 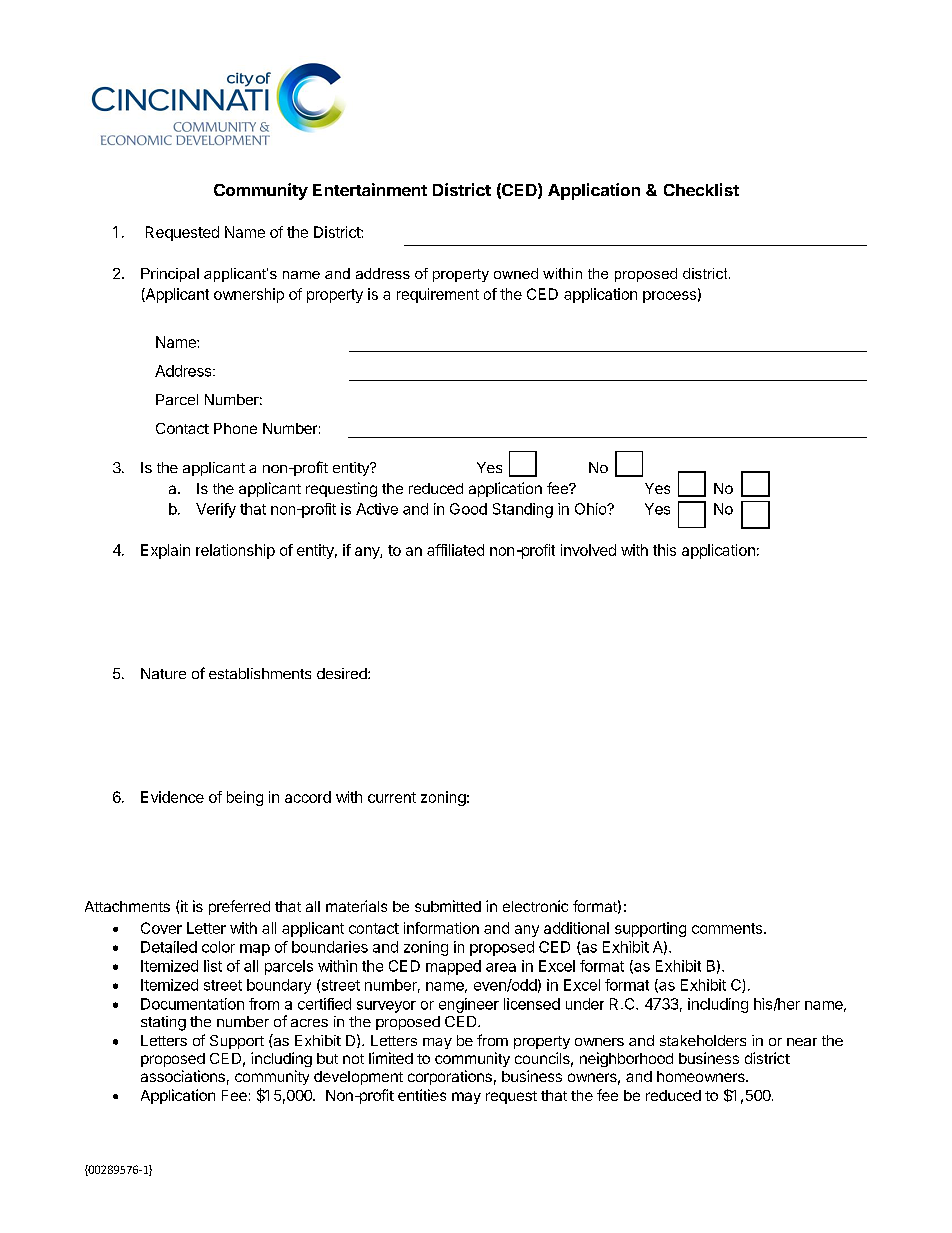 I want to click on current, so click(x=392, y=797).
